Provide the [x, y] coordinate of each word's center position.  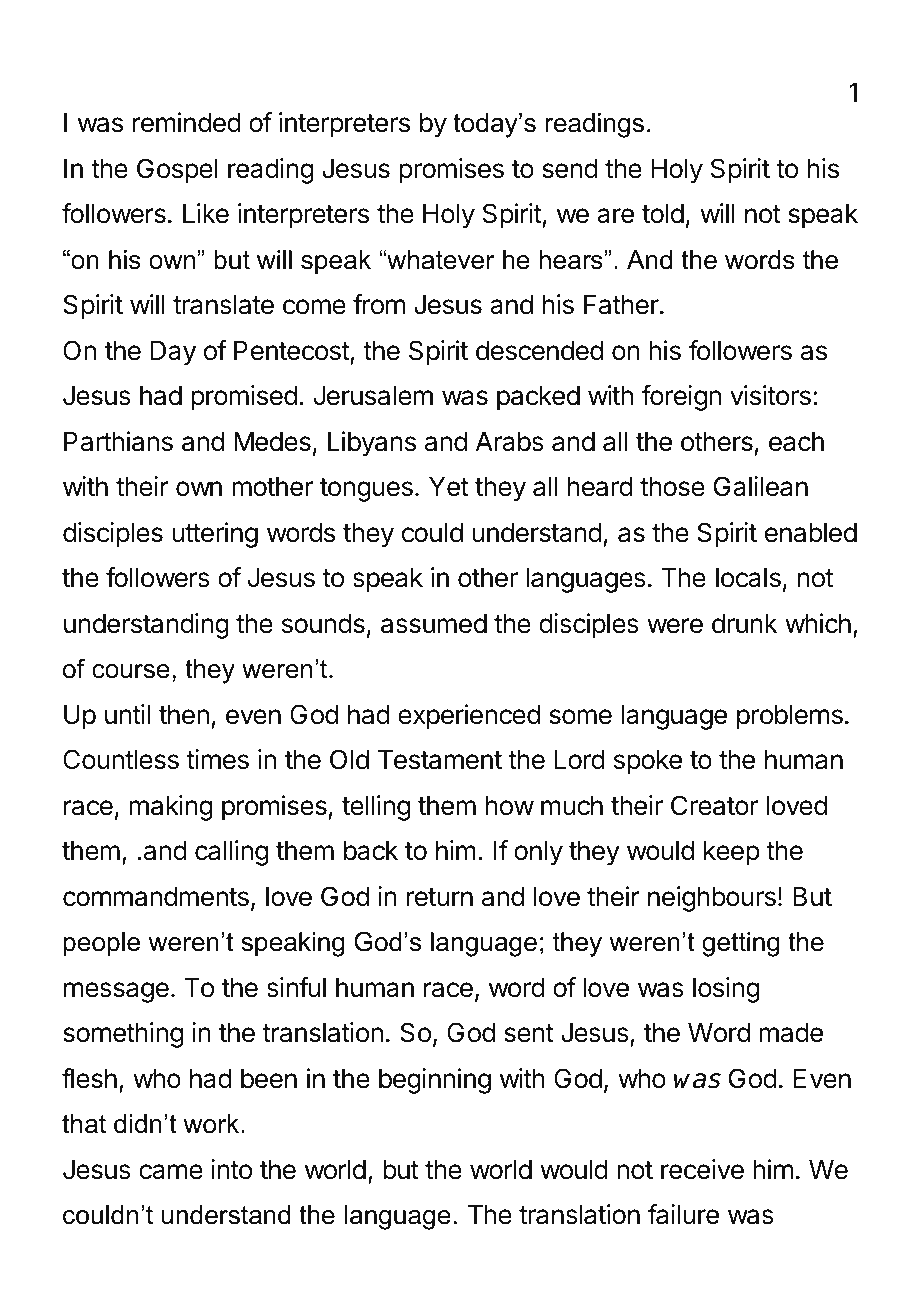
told [663, 214]
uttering [215, 535]
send [570, 169]
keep [732, 853]
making [171, 808]
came [171, 1172]
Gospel [177, 171]
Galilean [761, 486]
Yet [449, 487]
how [509, 806]
